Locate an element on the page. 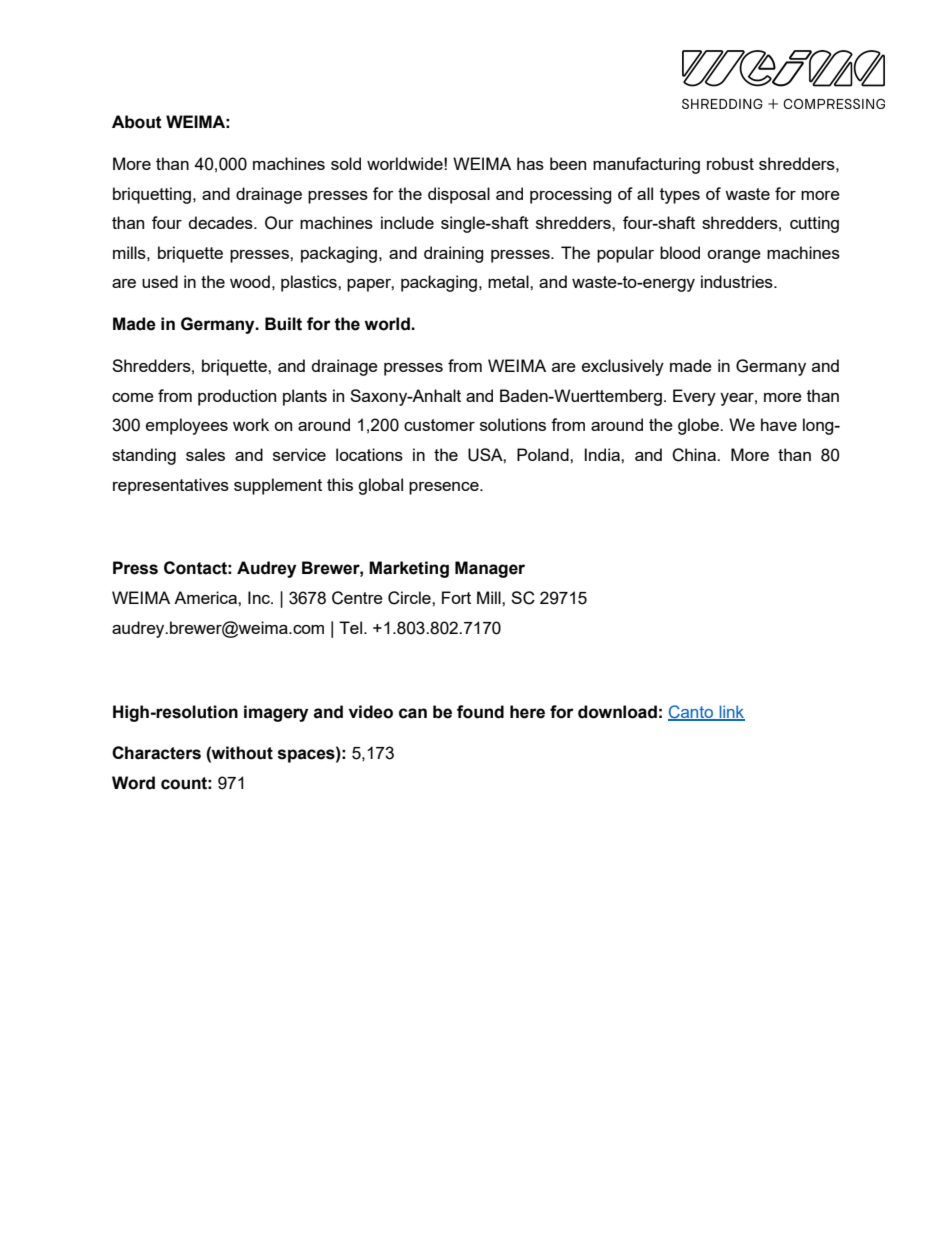 The width and height of the image is (952, 1233). Characters is located at coordinates (156, 753).
